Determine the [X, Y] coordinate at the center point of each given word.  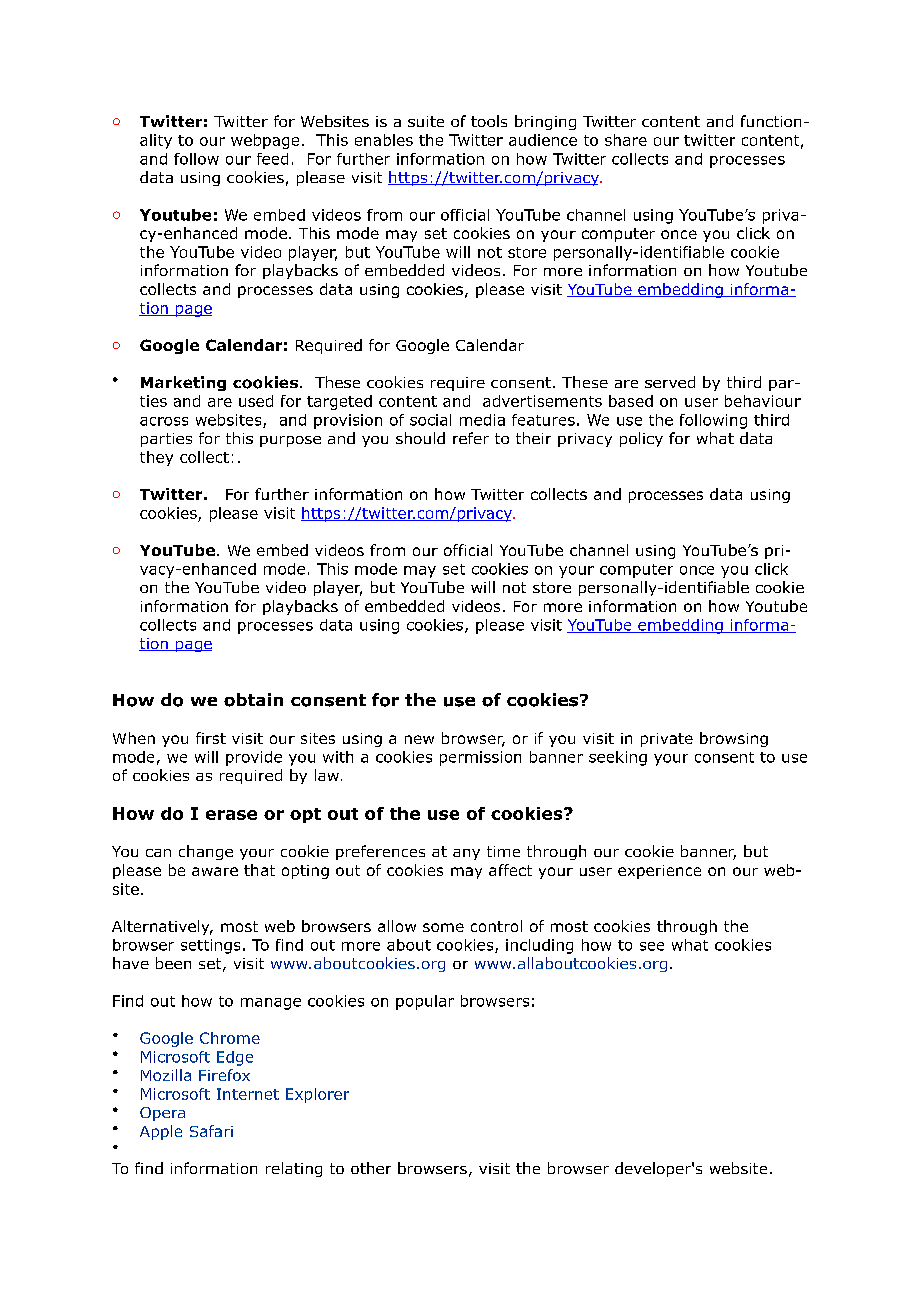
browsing [734, 739]
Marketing [183, 383]
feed [272, 159]
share [626, 140]
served [670, 382]
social [430, 420]
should [420, 438]
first [211, 738]
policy [641, 439]
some [443, 927]
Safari [211, 1131]
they [156, 458]
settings [210, 946]
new [419, 739]
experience [659, 872]
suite [426, 121]
